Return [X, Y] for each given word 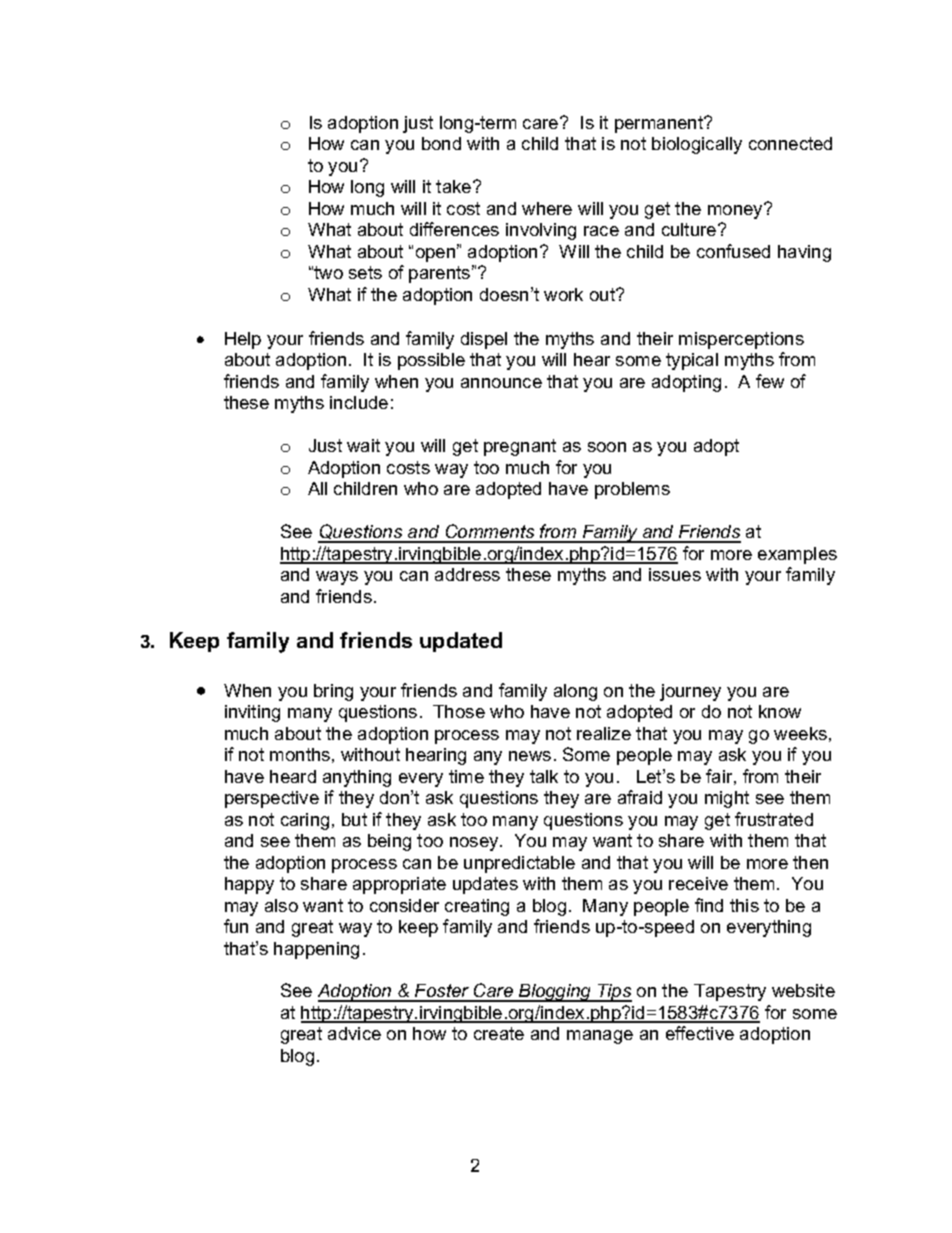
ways [337, 578]
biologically [697, 145]
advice [354, 1033]
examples [797, 555]
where [547, 208]
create [499, 1033]
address [467, 574]
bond [441, 143]
